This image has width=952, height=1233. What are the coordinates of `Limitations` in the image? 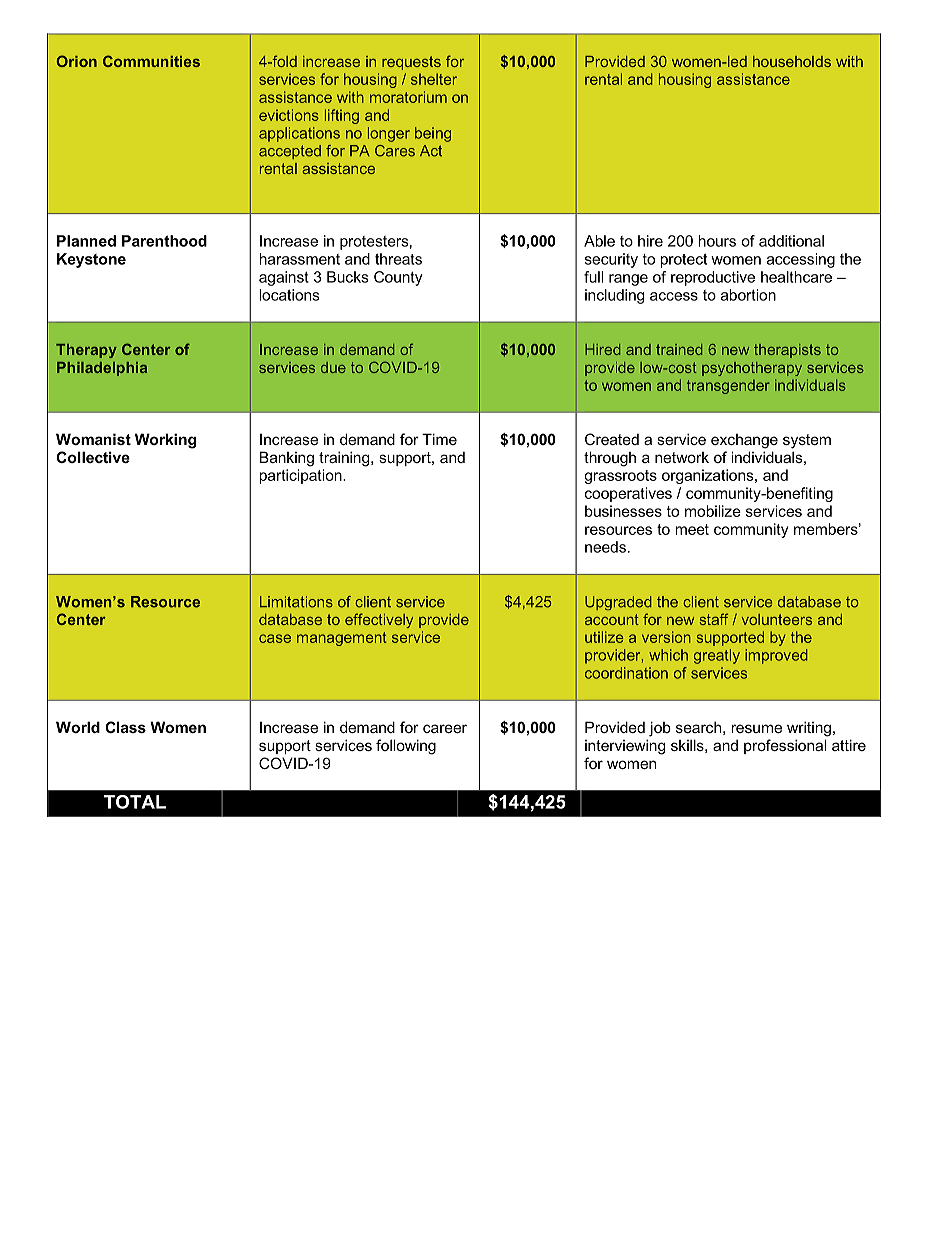 It's located at (296, 602).
